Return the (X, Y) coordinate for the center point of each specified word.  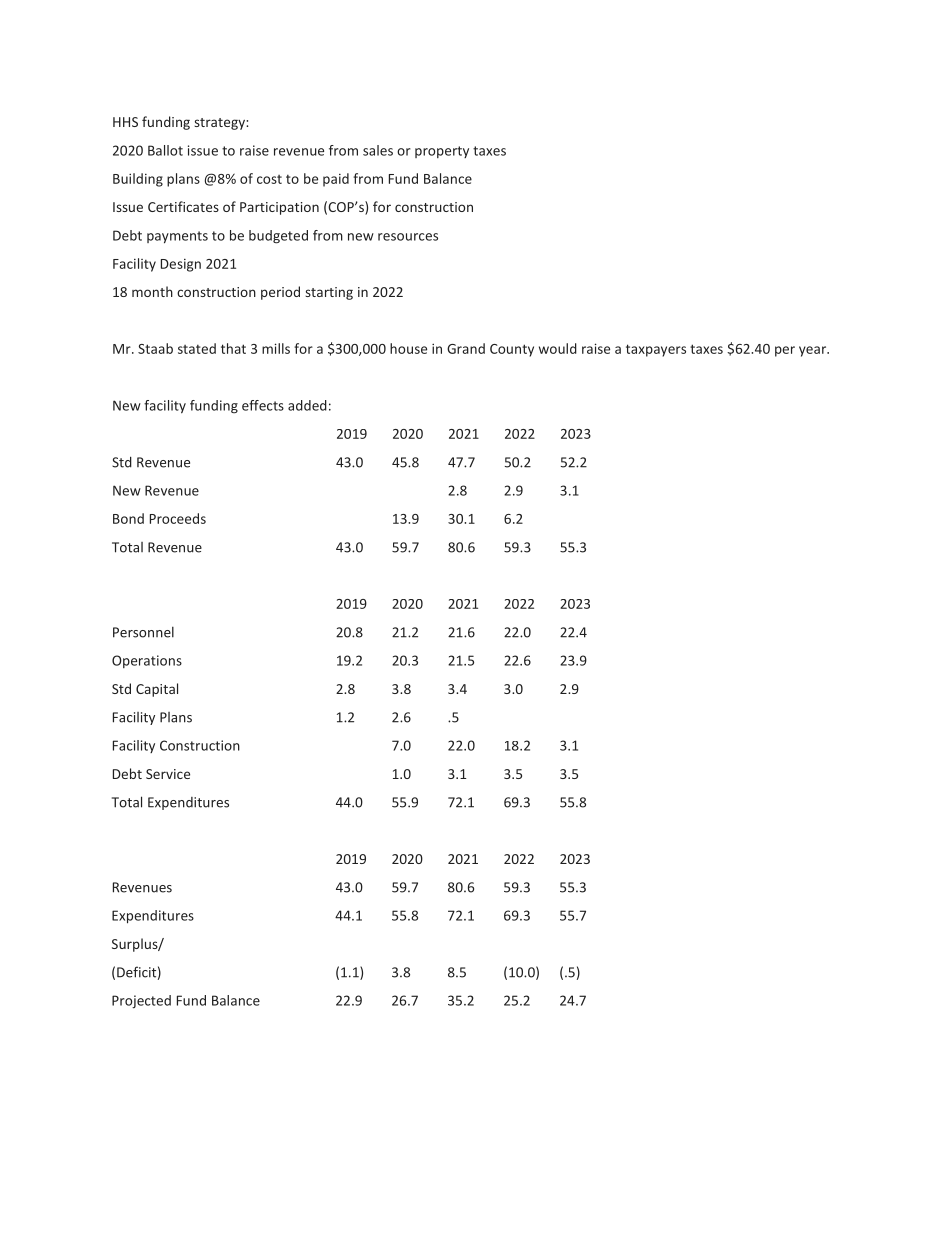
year (814, 351)
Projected (141, 1002)
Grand (466, 348)
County (512, 350)
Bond (128, 518)
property (442, 152)
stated (197, 348)
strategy (220, 124)
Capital (157, 690)
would (558, 348)
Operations (147, 661)
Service (168, 774)
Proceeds (178, 518)
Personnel (143, 632)
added (307, 405)
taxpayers (656, 350)
